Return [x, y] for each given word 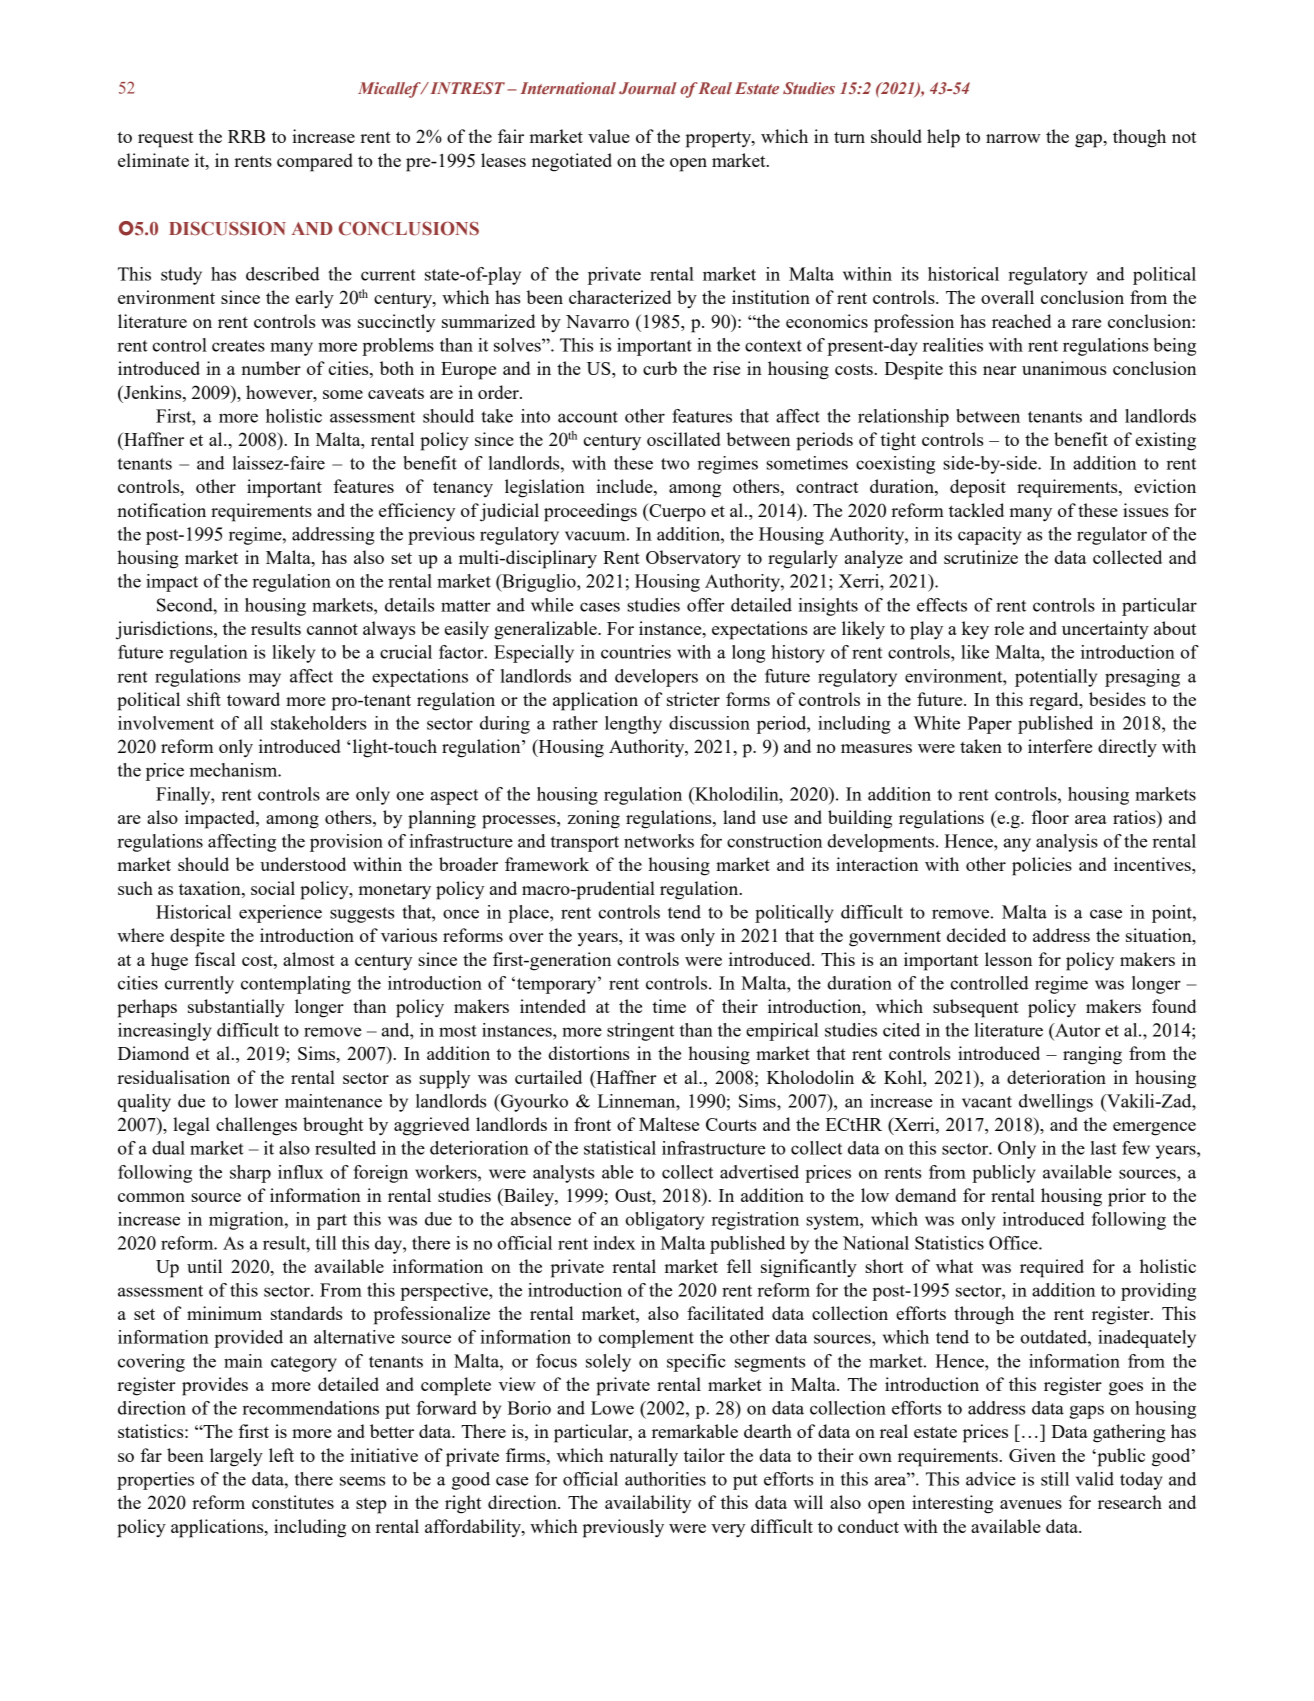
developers [656, 678]
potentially [1056, 678]
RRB [246, 136]
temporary [558, 985]
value [609, 136]
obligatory [665, 1221]
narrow [1013, 138]
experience [280, 914]
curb [660, 368]
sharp [250, 1174]
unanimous [1064, 368]
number [271, 368]
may [265, 680]
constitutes [293, 1502]
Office [1014, 1243]
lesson [1008, 959]
